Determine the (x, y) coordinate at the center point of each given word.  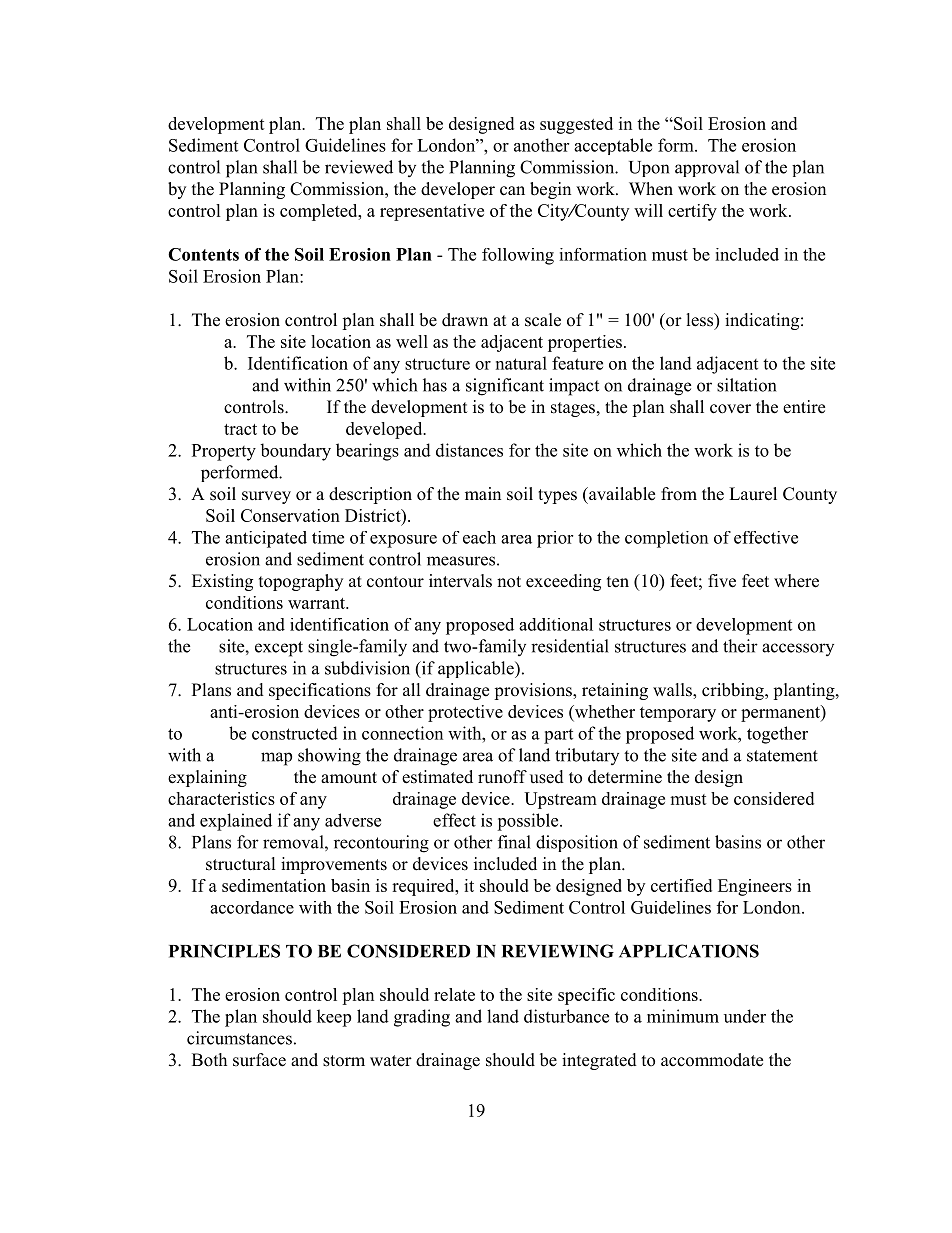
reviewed (359, 167)
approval (707, 168)
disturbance (566, 1016)
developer (458, 190)
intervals (460, 581)
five (722, 581)
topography (301, 582)
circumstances (239, 1038)
